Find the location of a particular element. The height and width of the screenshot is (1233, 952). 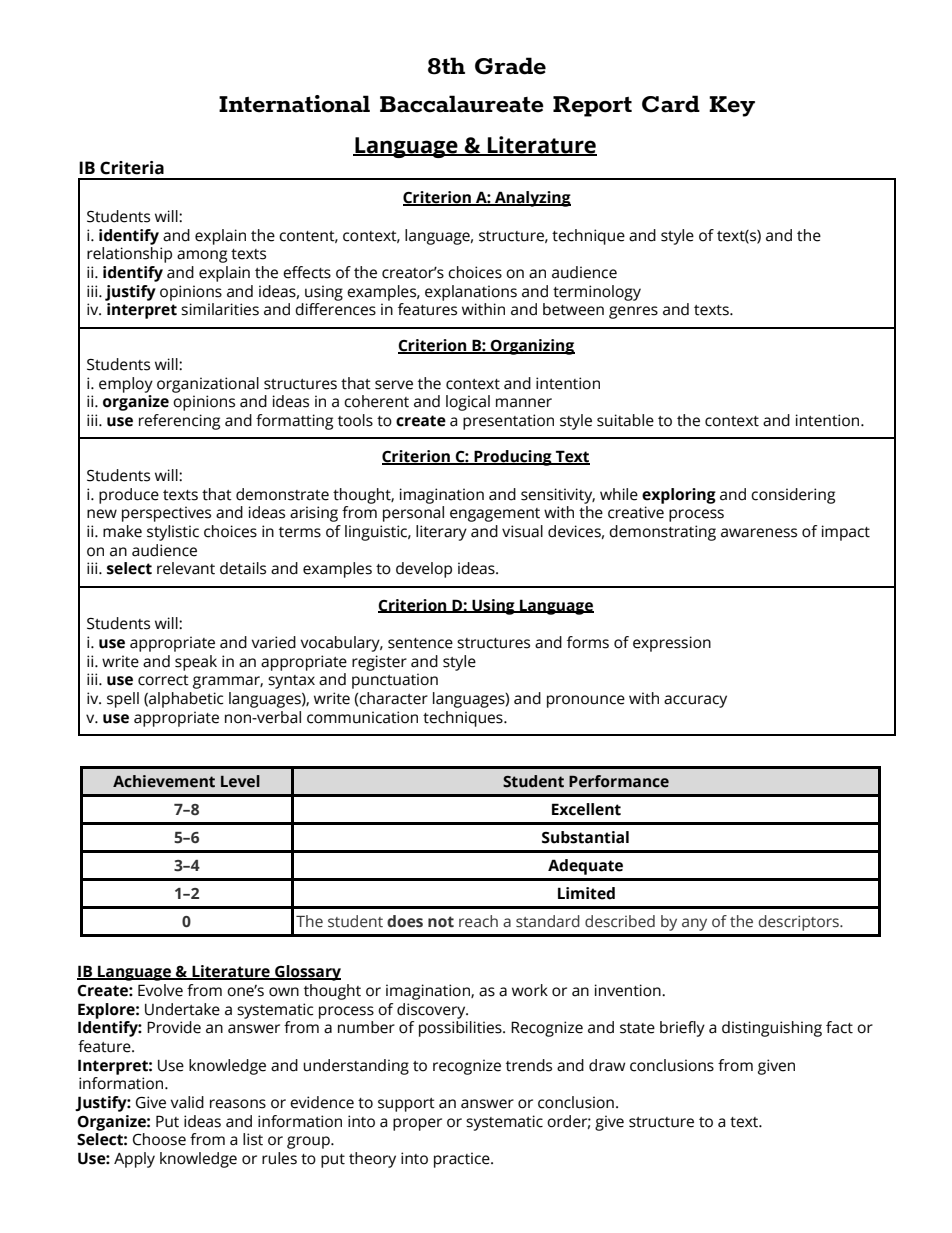

accuracy is located at coordinates (695, 701).
